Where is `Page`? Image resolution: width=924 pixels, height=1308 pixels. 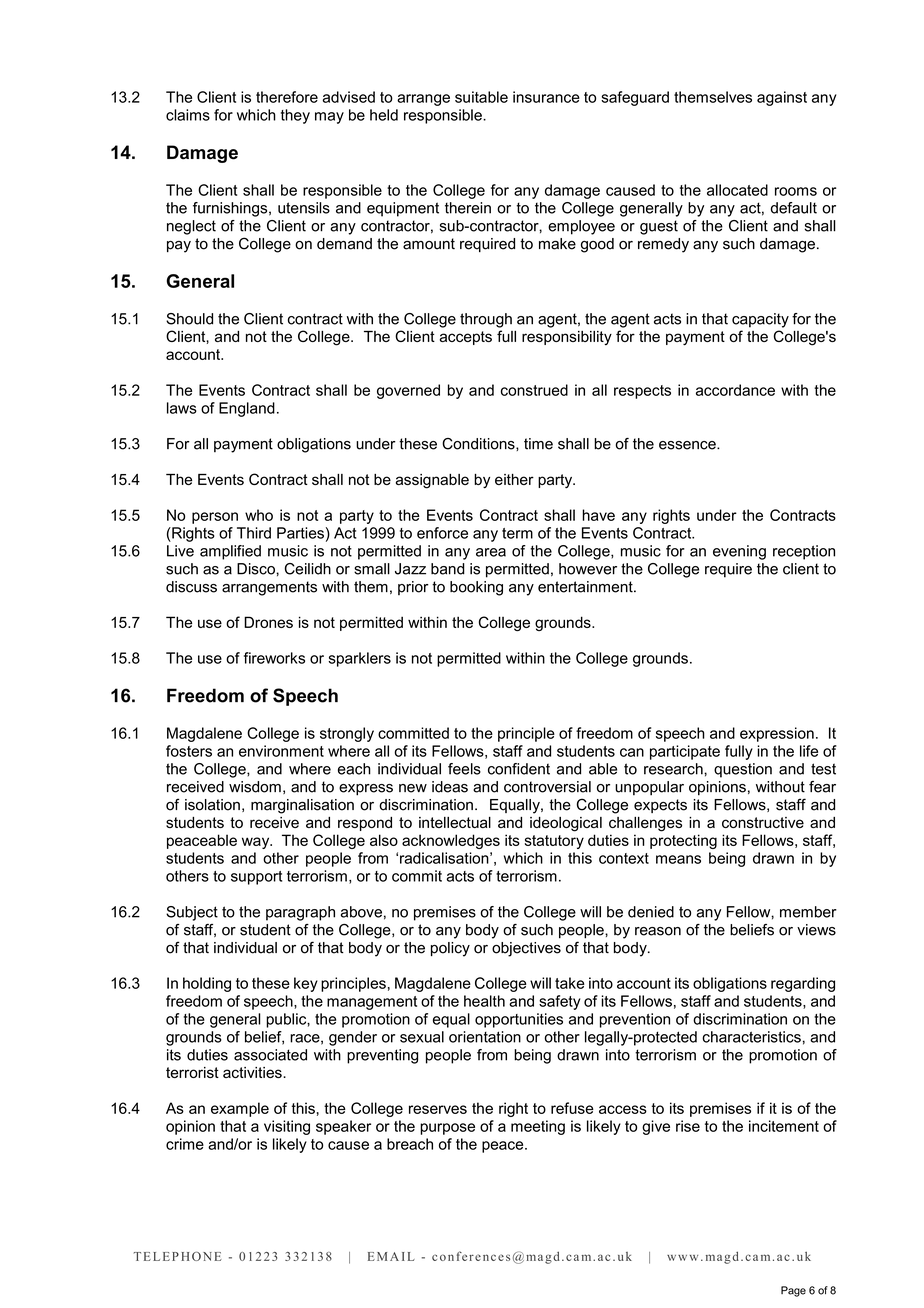 Page is located at coordinates (793, 1291).
